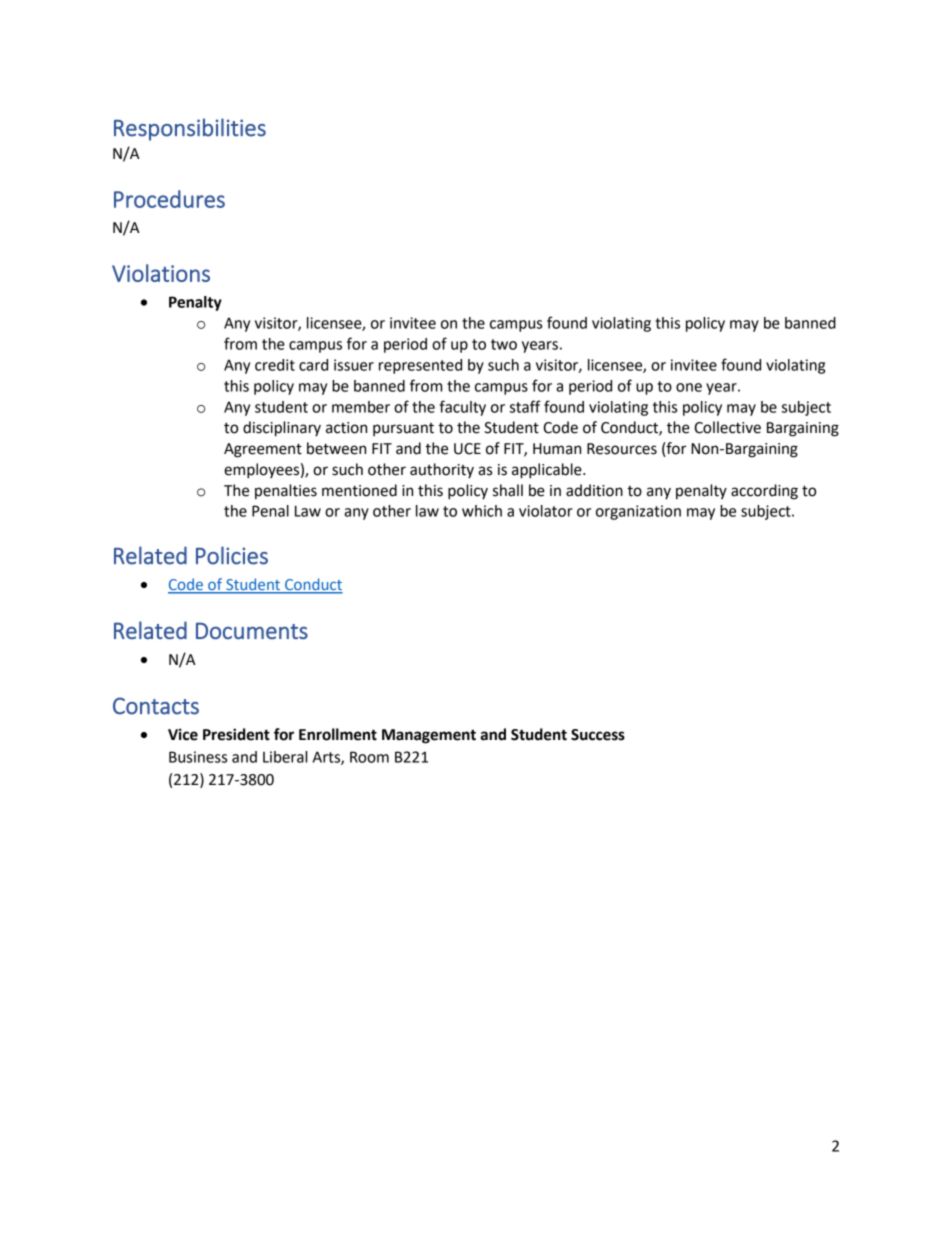 This document has width=952, height=1233. What do you see at coordinates (442, 470) in the document?
I see `authority` at bounding box center [442, 470].
